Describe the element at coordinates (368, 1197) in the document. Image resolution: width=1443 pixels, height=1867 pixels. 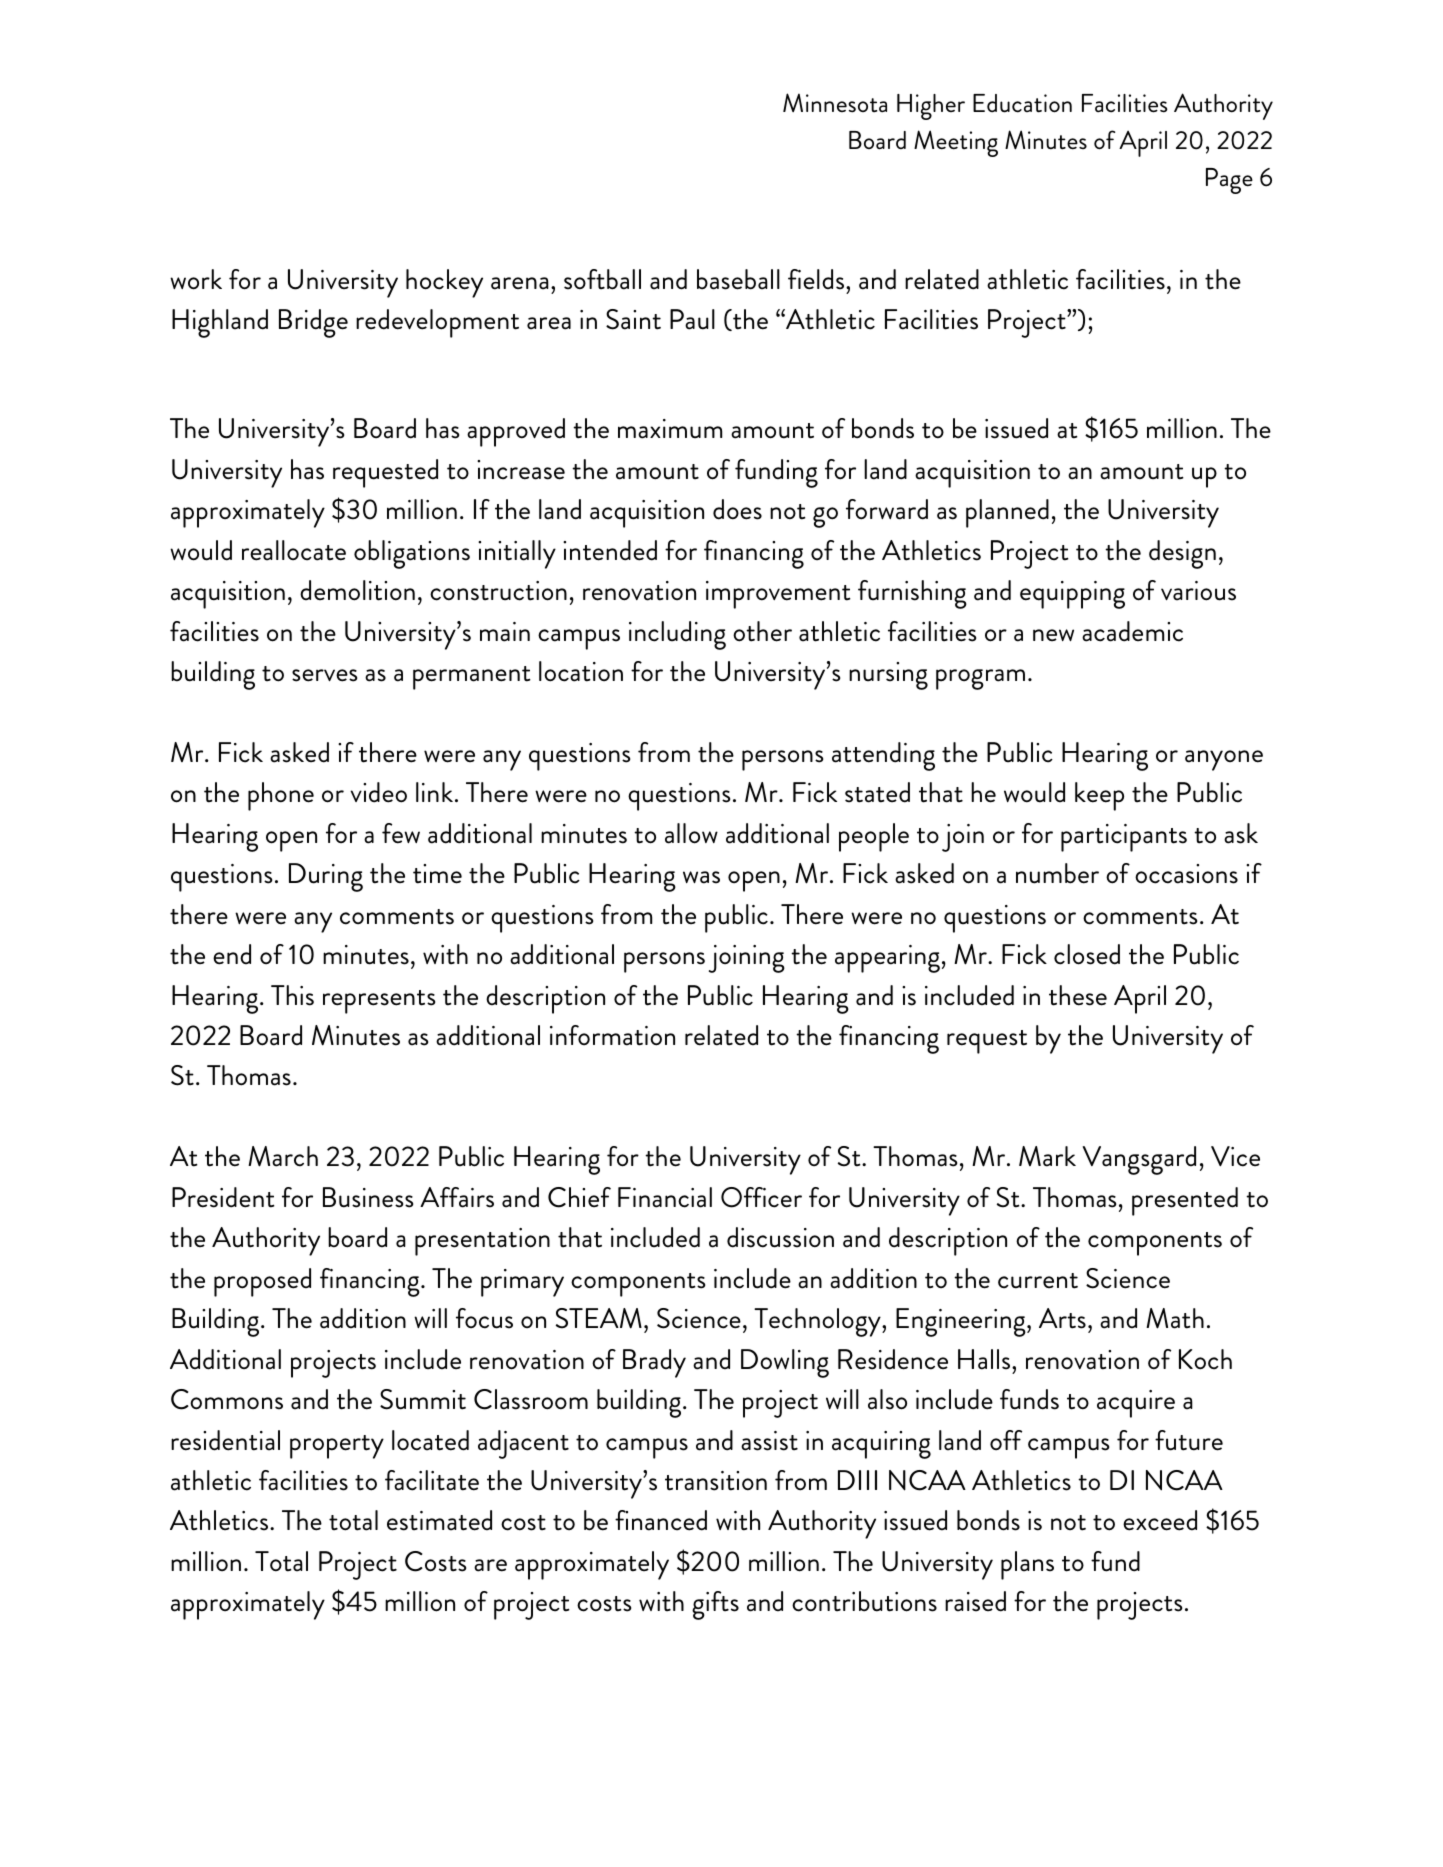
I see `Business` at that location.
